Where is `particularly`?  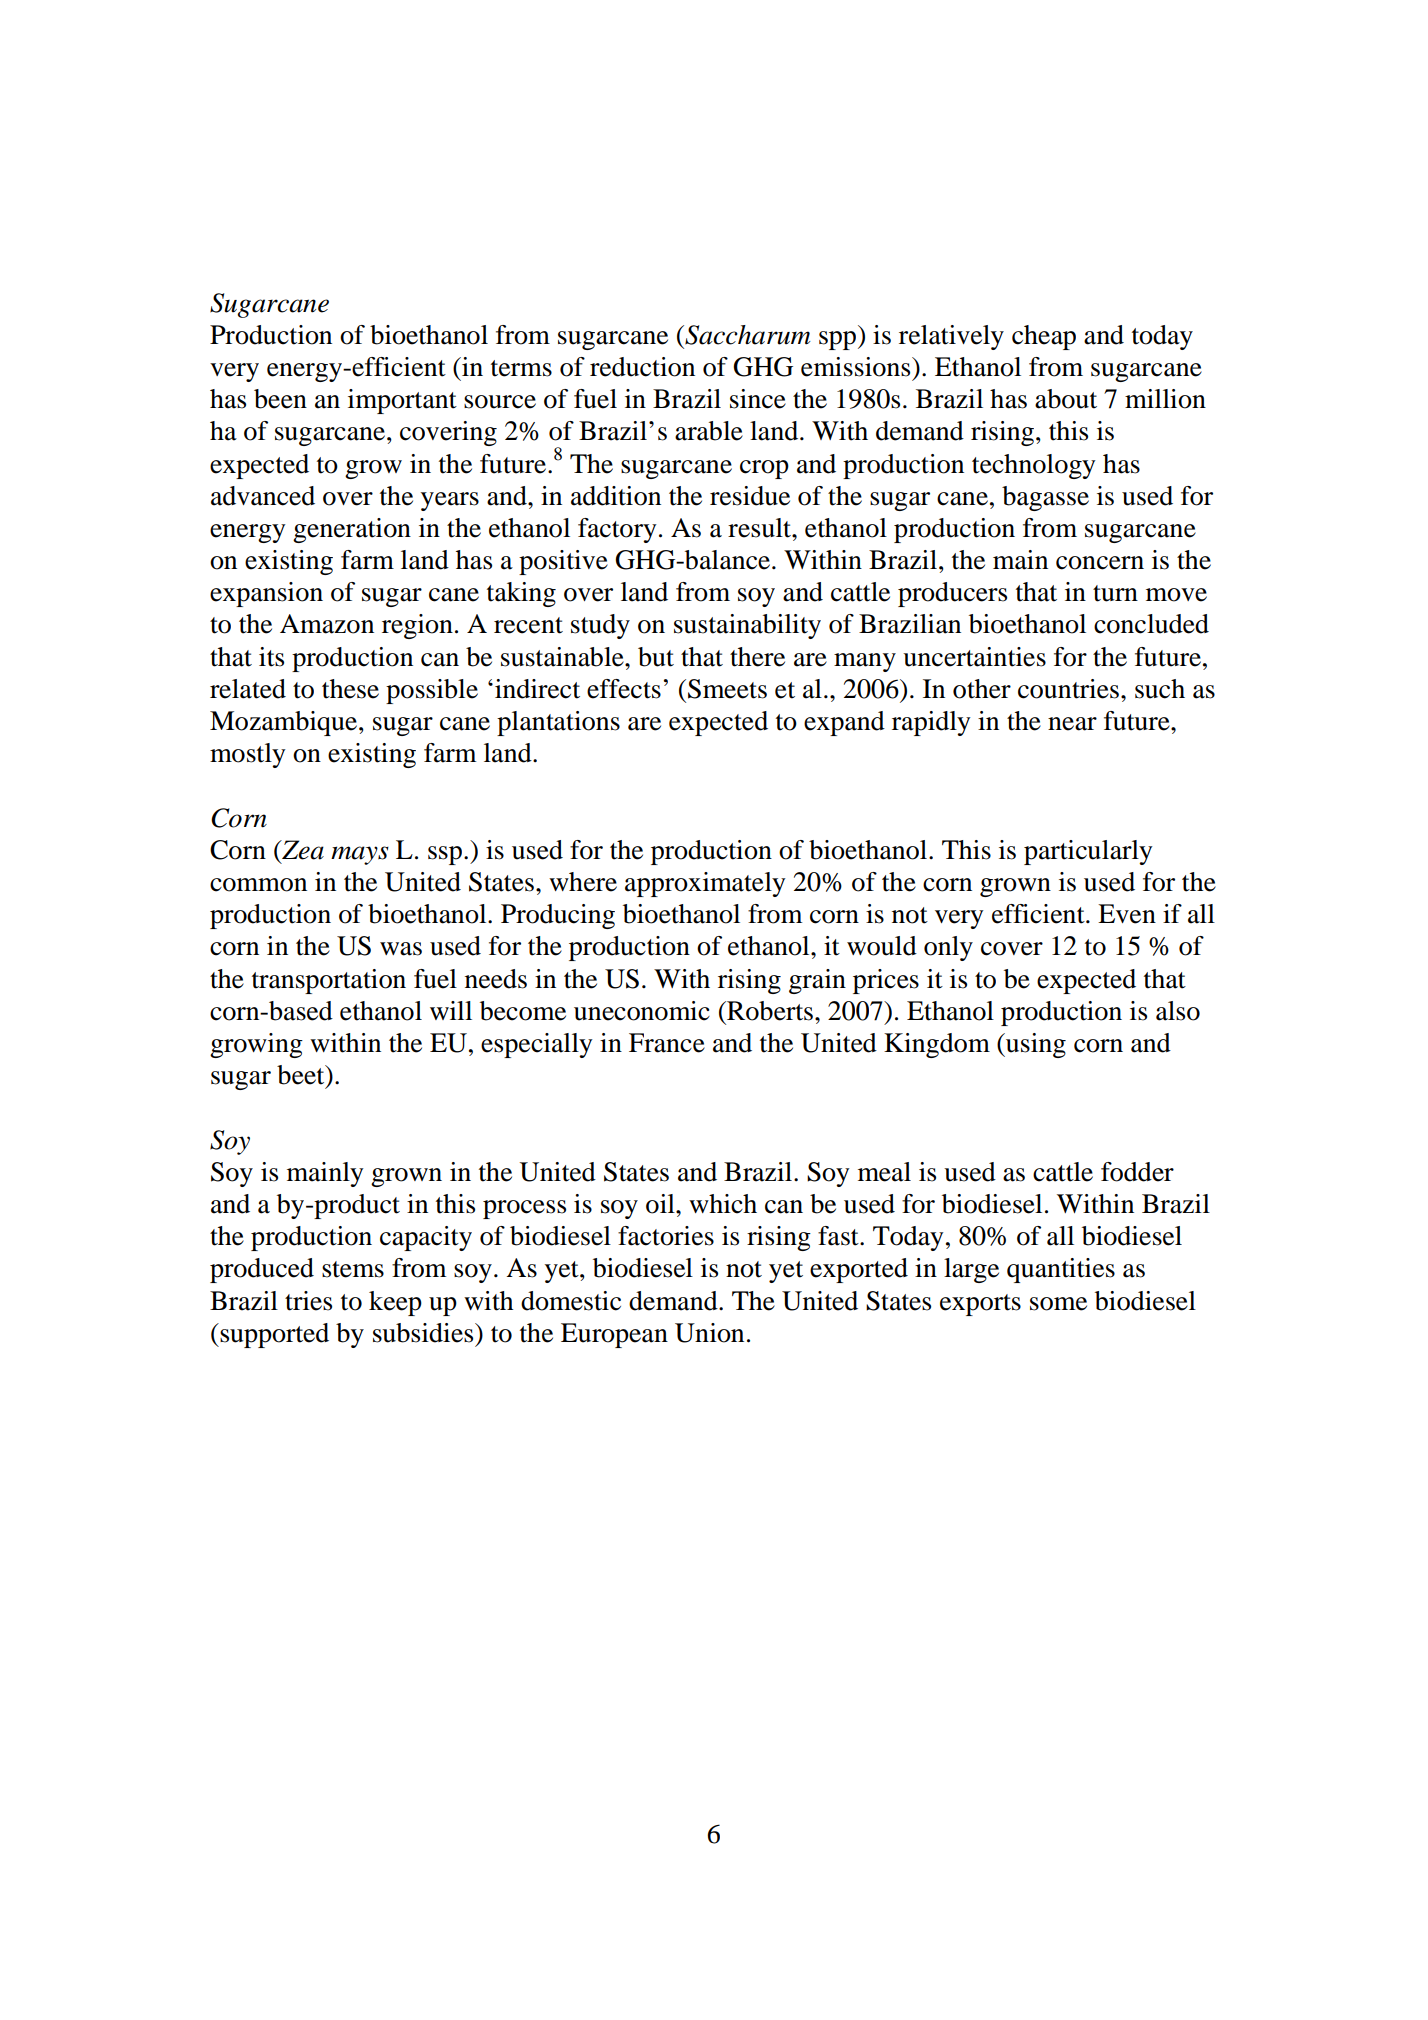 particularly is located at coordinates (1088, 852).
